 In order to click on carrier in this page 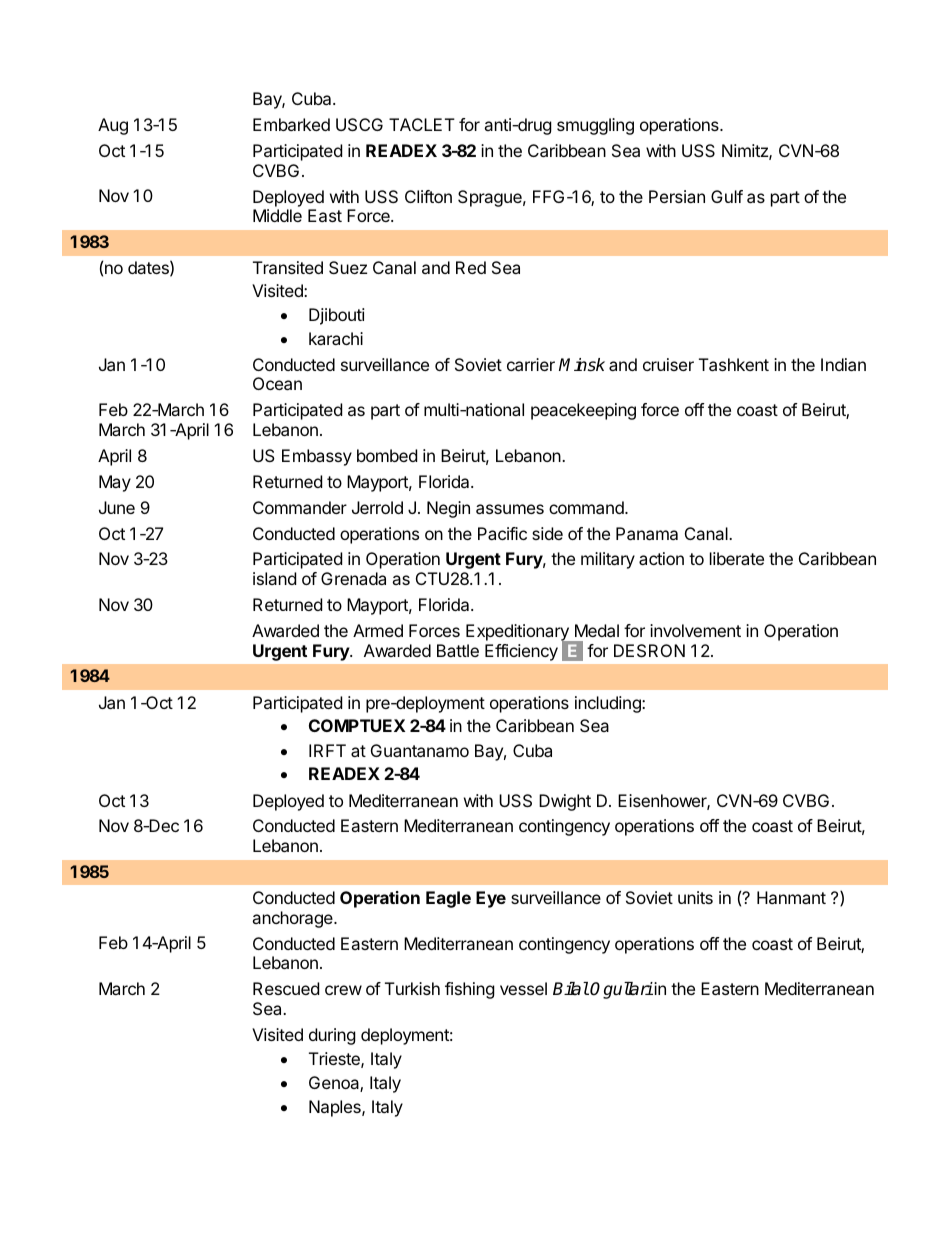, I will do `click(531, 364)`.
